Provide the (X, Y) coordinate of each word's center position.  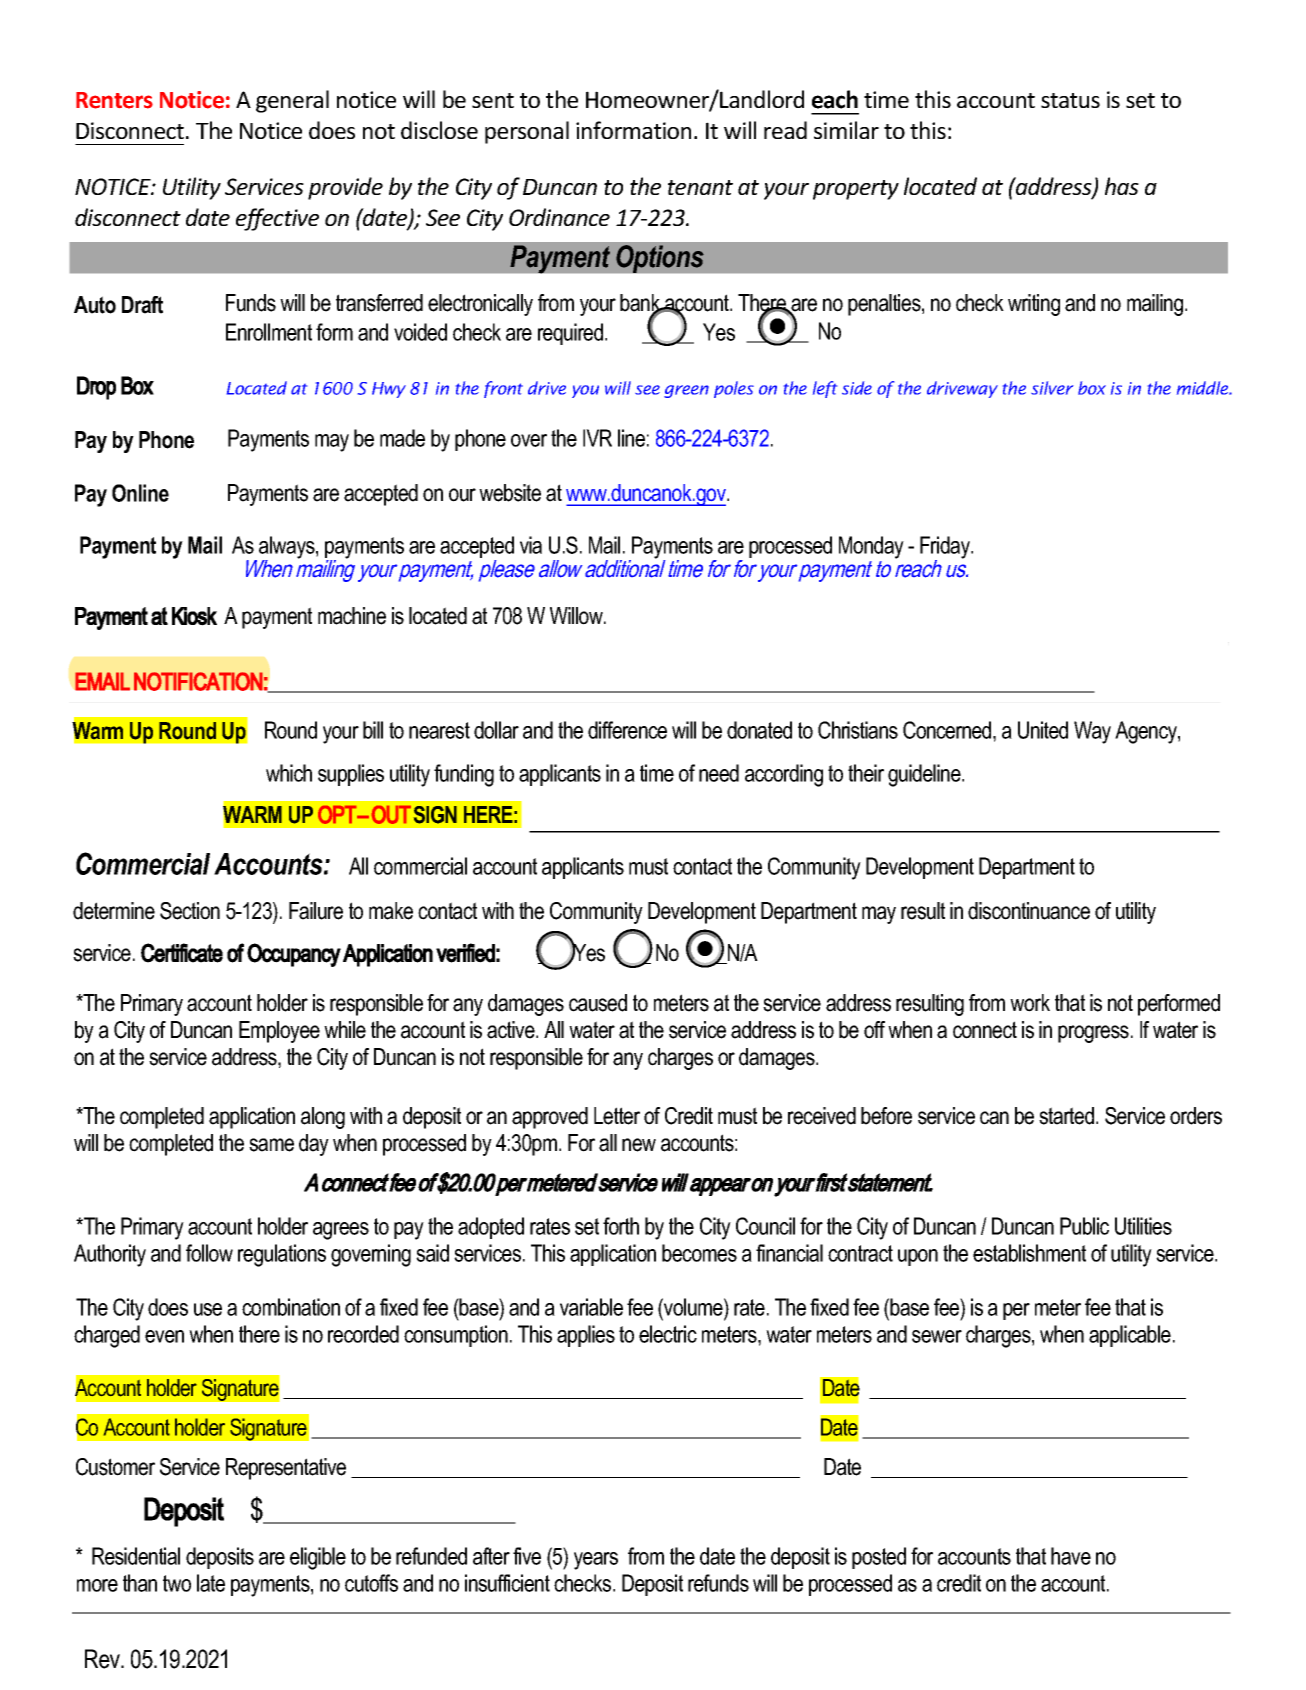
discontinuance (1029, 911)
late (211, 1583)
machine (352, 616)
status (1070, 100)
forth (621, 1226)
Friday (946, 548)
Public (1084, 1226)
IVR (597, 438)
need (719, 773)
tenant (700, 187)
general (292, 101)
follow (209, 1253)
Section (190, 911)
